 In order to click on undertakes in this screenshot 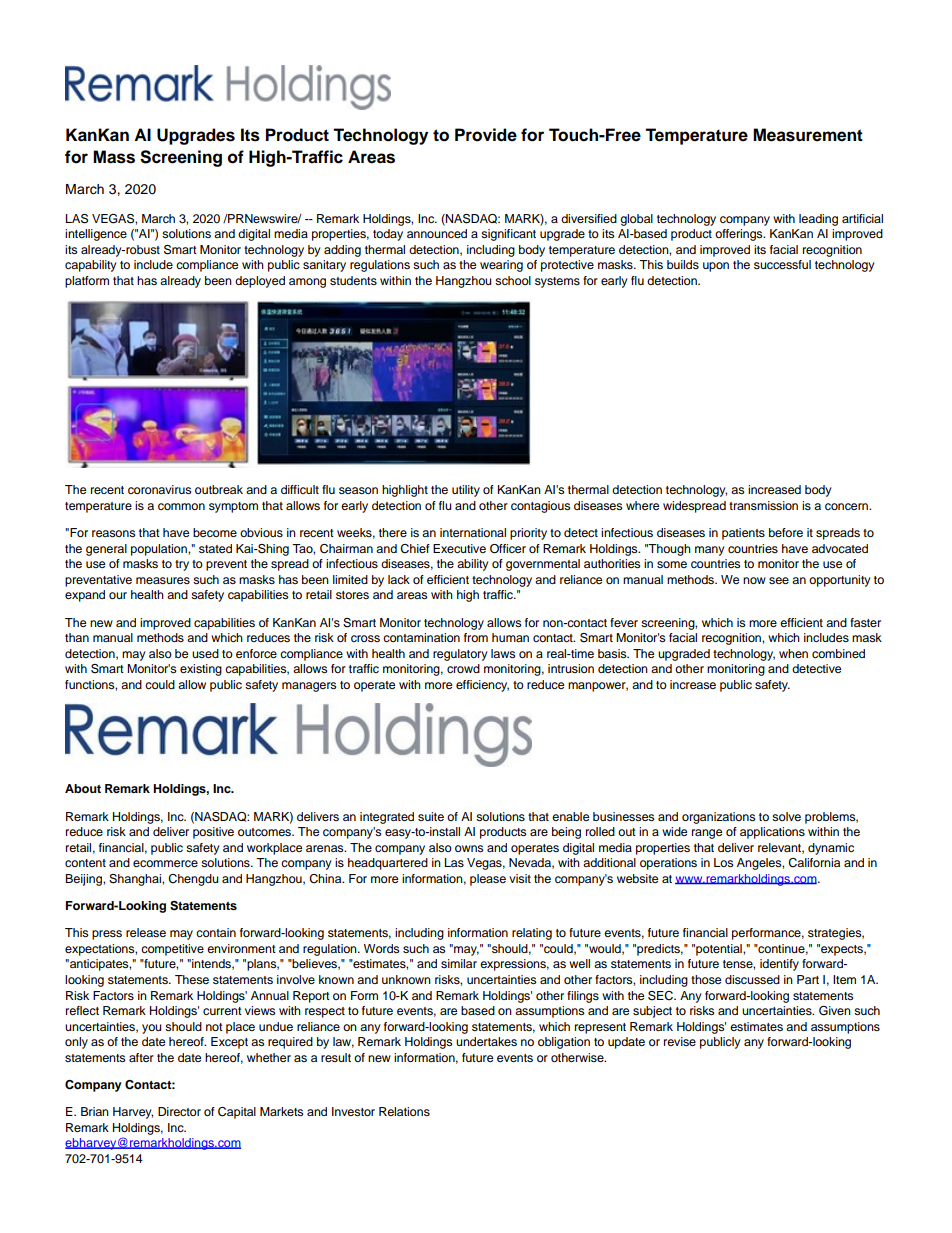, I will do `click(486, 1041)`.
